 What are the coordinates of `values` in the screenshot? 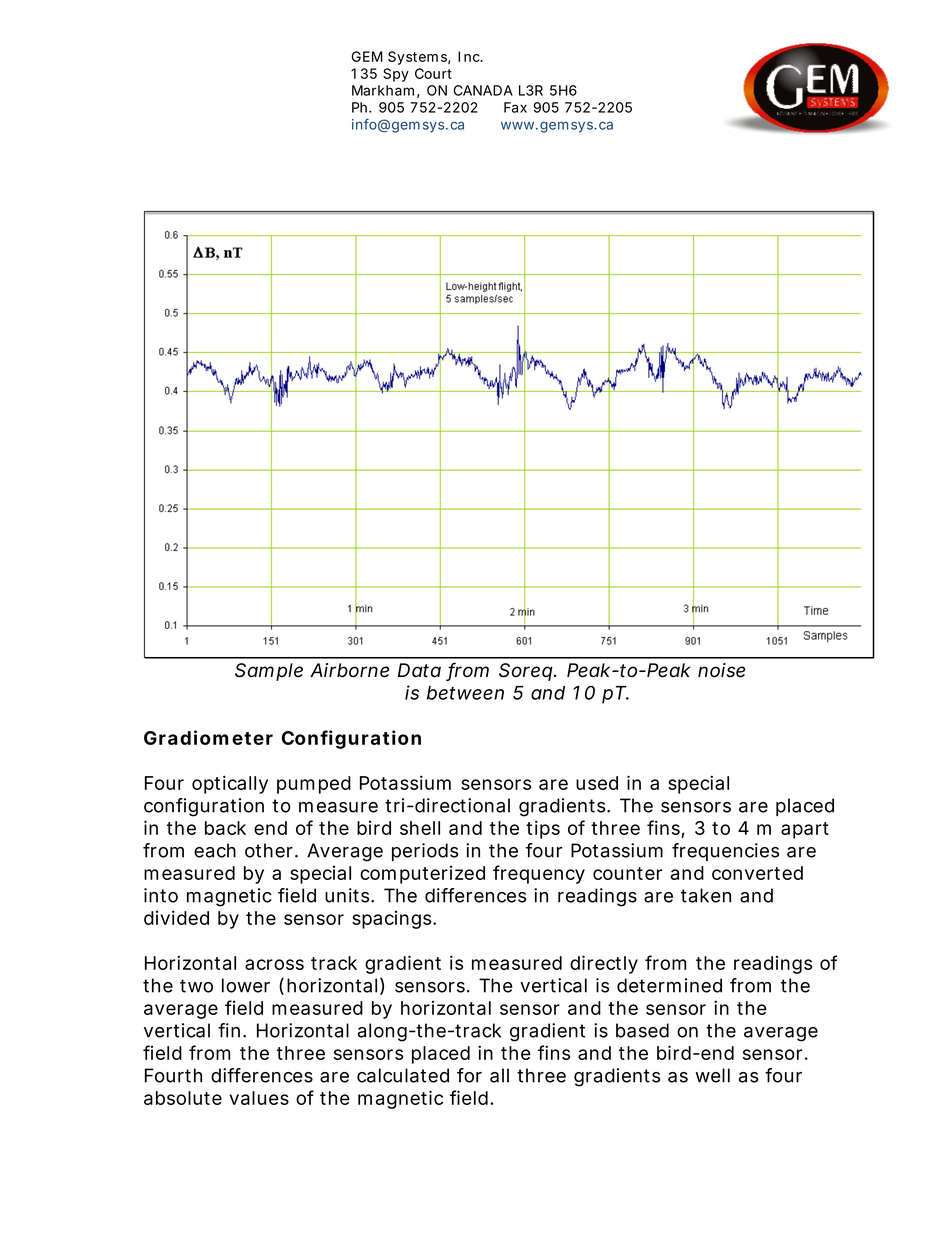 It's located at (259, 1098).
